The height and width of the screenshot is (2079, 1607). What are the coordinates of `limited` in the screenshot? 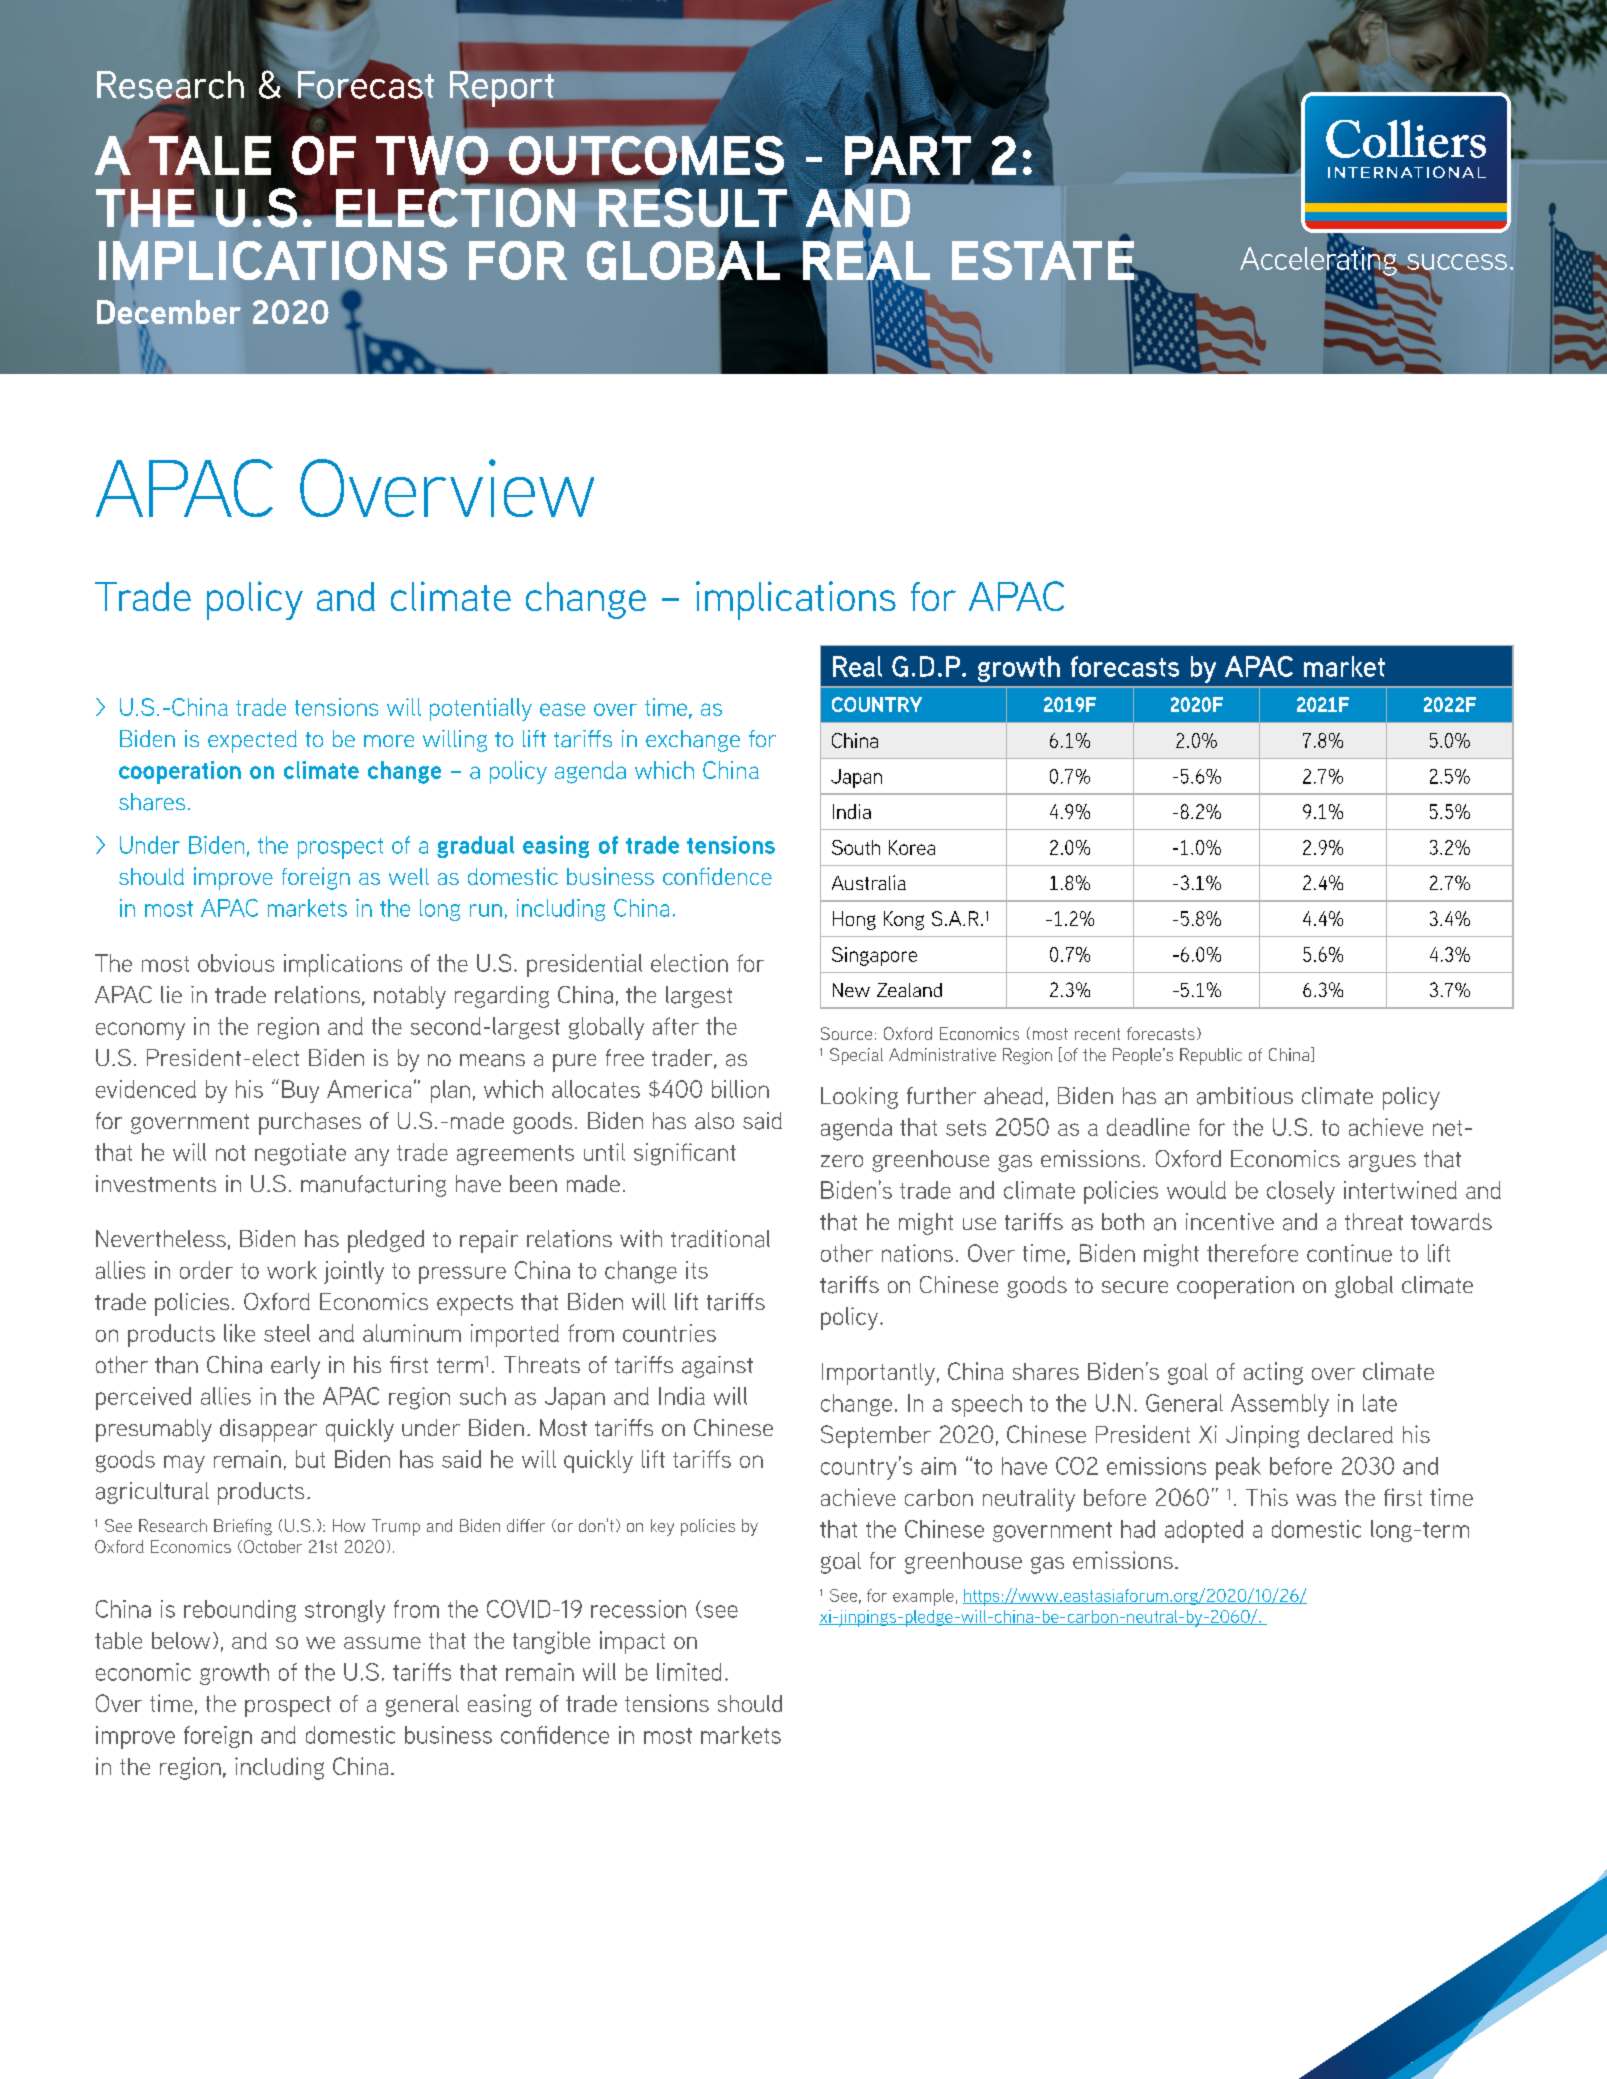 It's located at (689, 1672).
